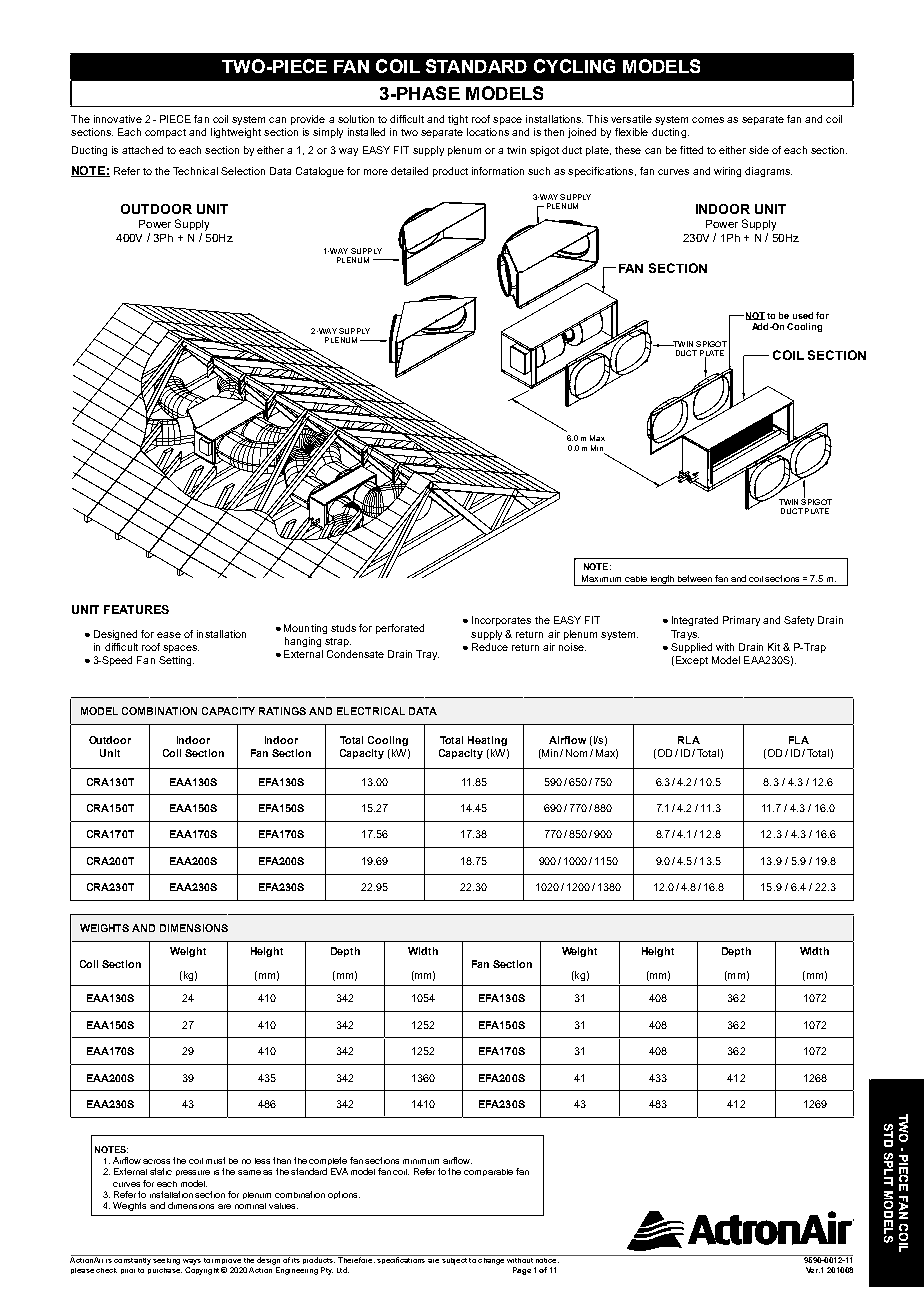 The height and width of the screenshot is (1308, 924). What do you see at coordinates (799, 740) in the screenshot?
I see `FLA` at bounding box center [799, 740].
